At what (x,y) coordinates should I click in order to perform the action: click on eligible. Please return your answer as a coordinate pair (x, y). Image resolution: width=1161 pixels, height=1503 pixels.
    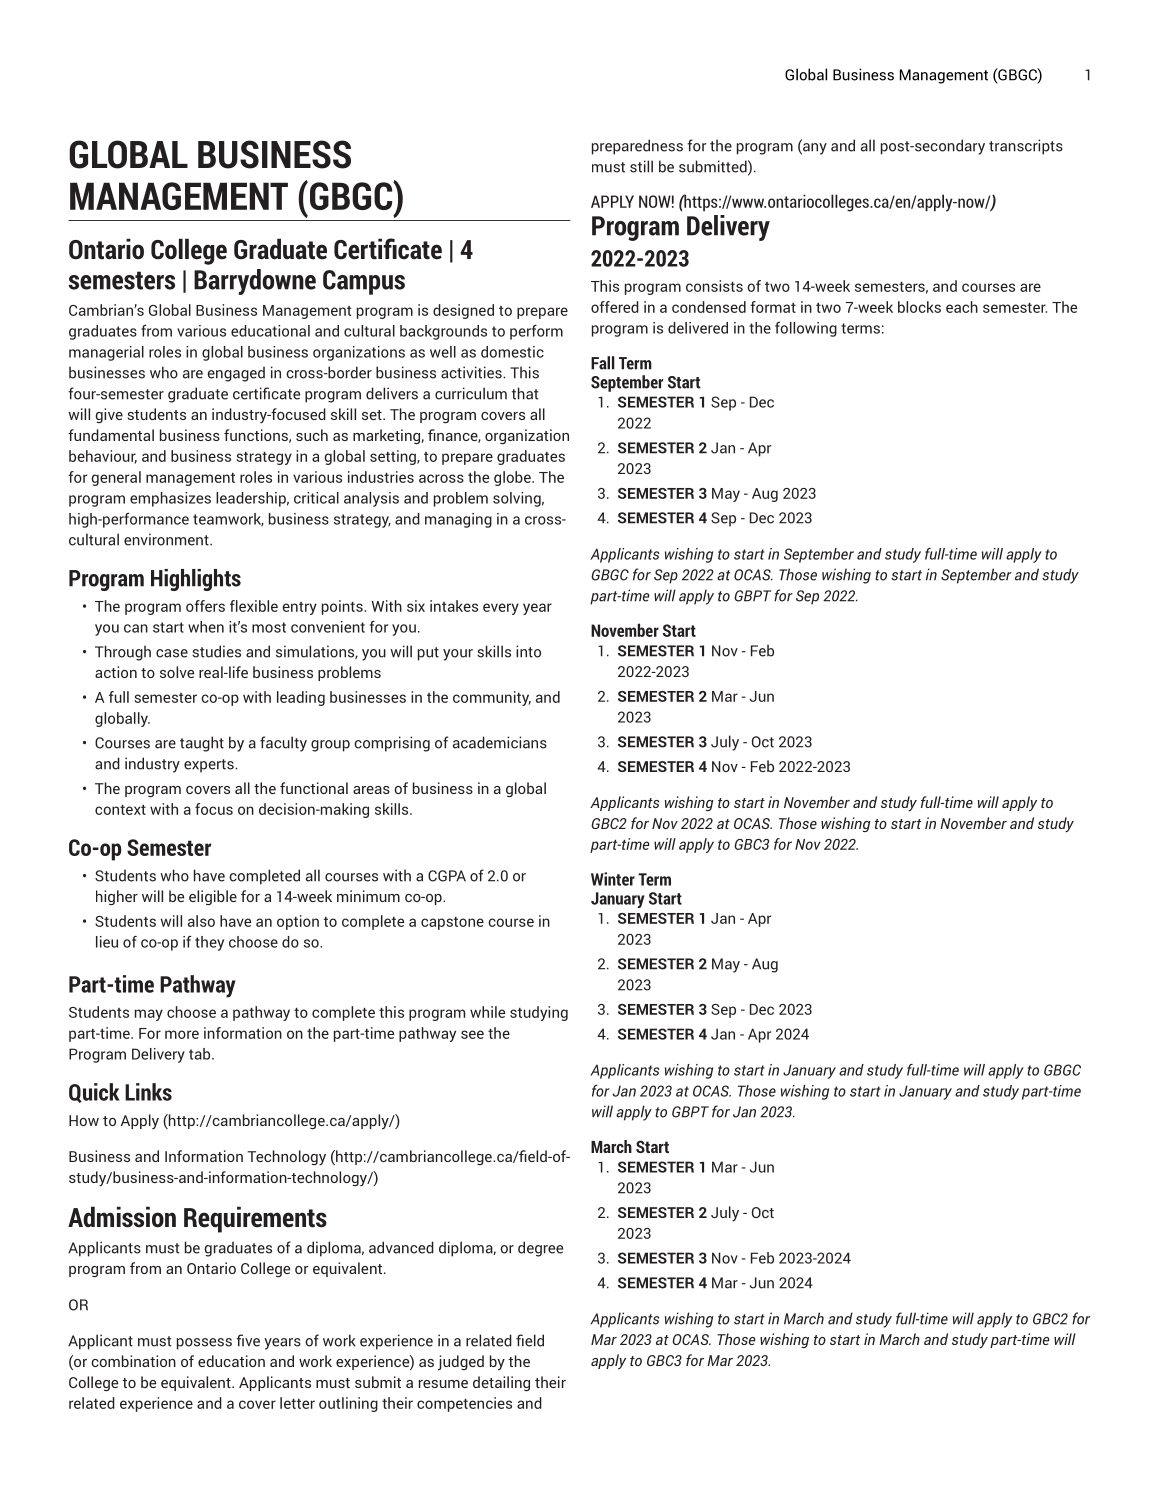
    Looking at the image, I should click on (213, 897).
